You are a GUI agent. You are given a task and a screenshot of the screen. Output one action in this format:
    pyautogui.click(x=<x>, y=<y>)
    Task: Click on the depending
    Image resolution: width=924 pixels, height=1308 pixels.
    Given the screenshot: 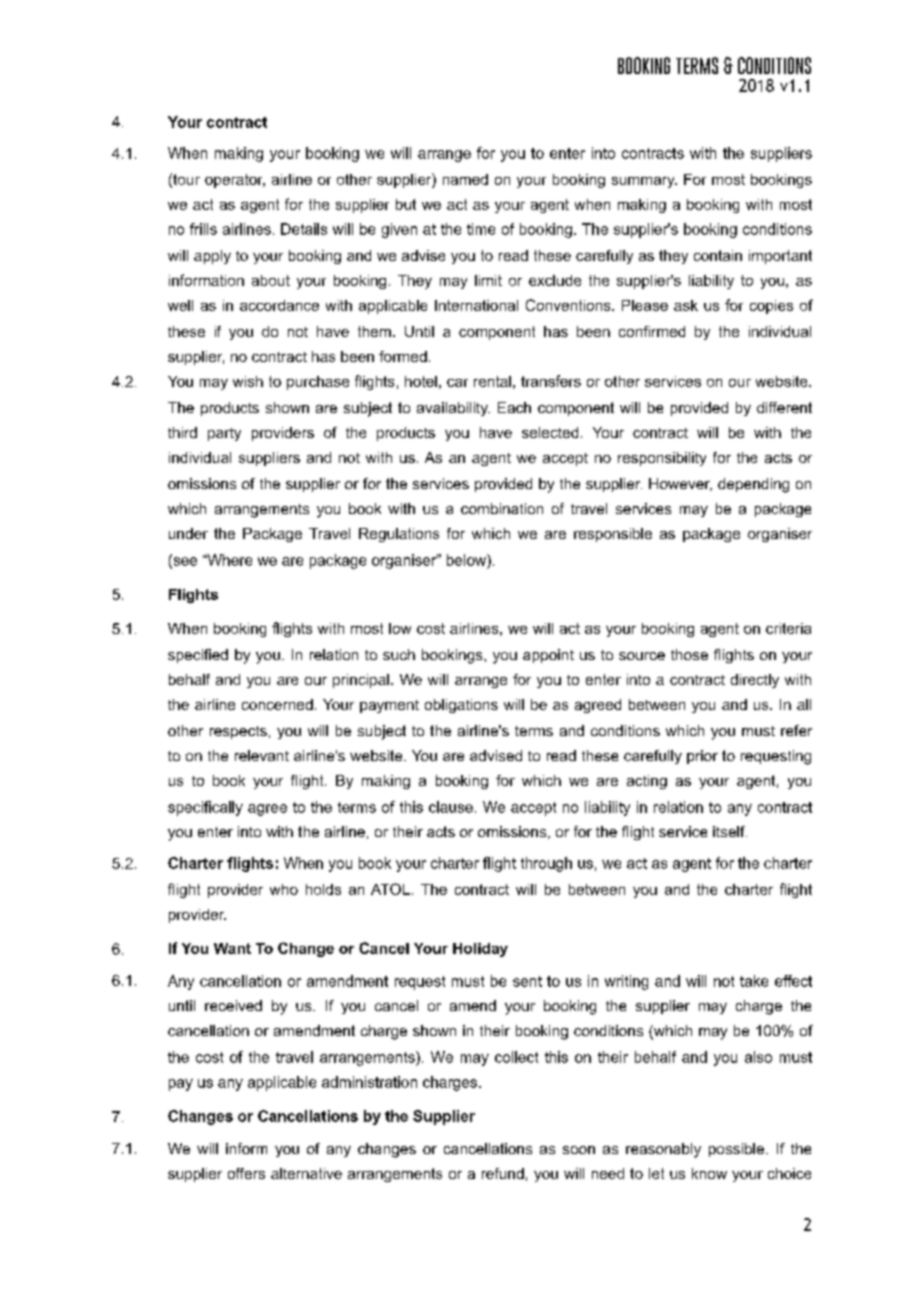 What is the action you would take?
    pyautogui.click(x=753, y=485)
